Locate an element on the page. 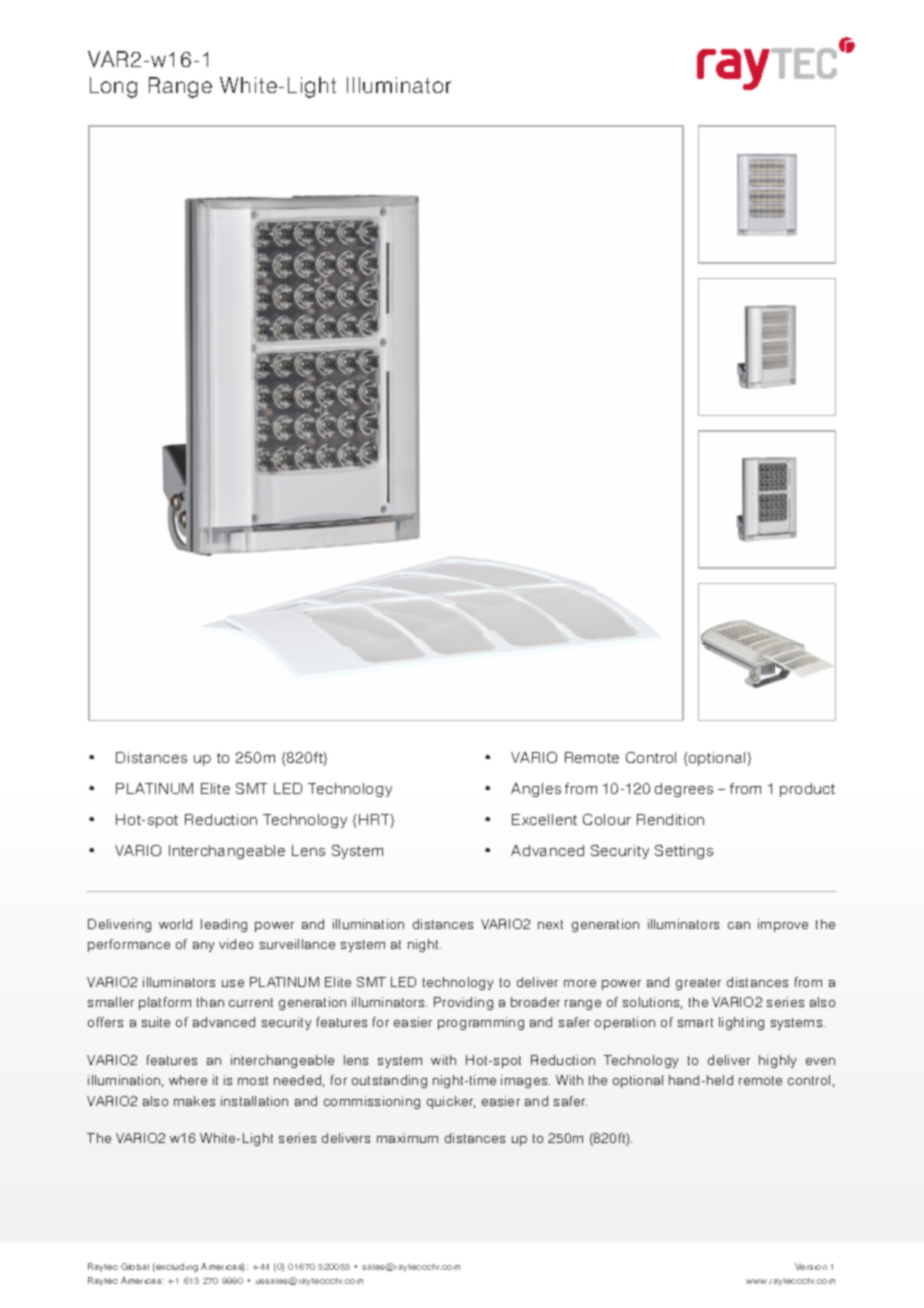 This document has width=924, height=1308. leading is located at coordinates (224, 925).
